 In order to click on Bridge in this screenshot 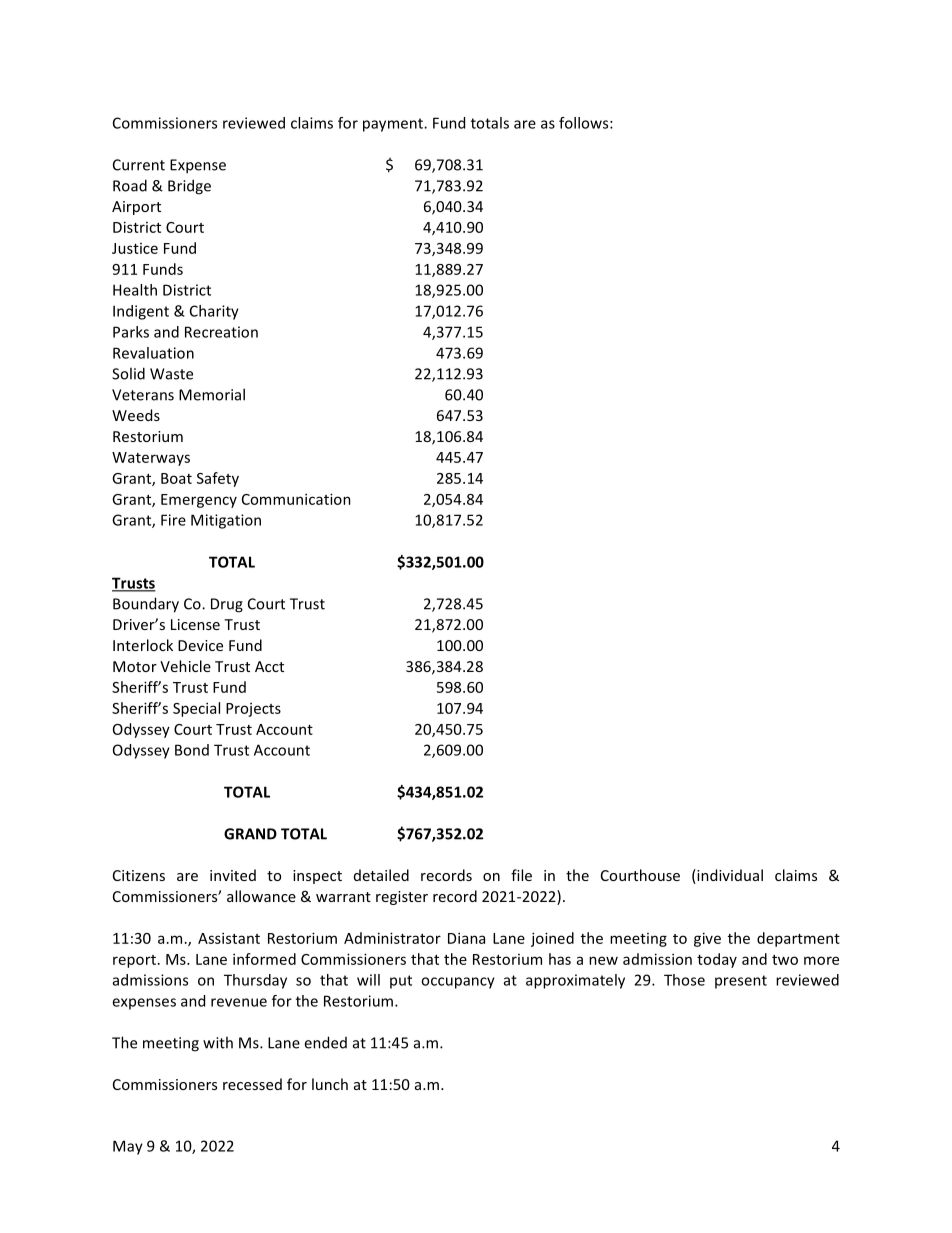, I will do `click(189, 187)`.
